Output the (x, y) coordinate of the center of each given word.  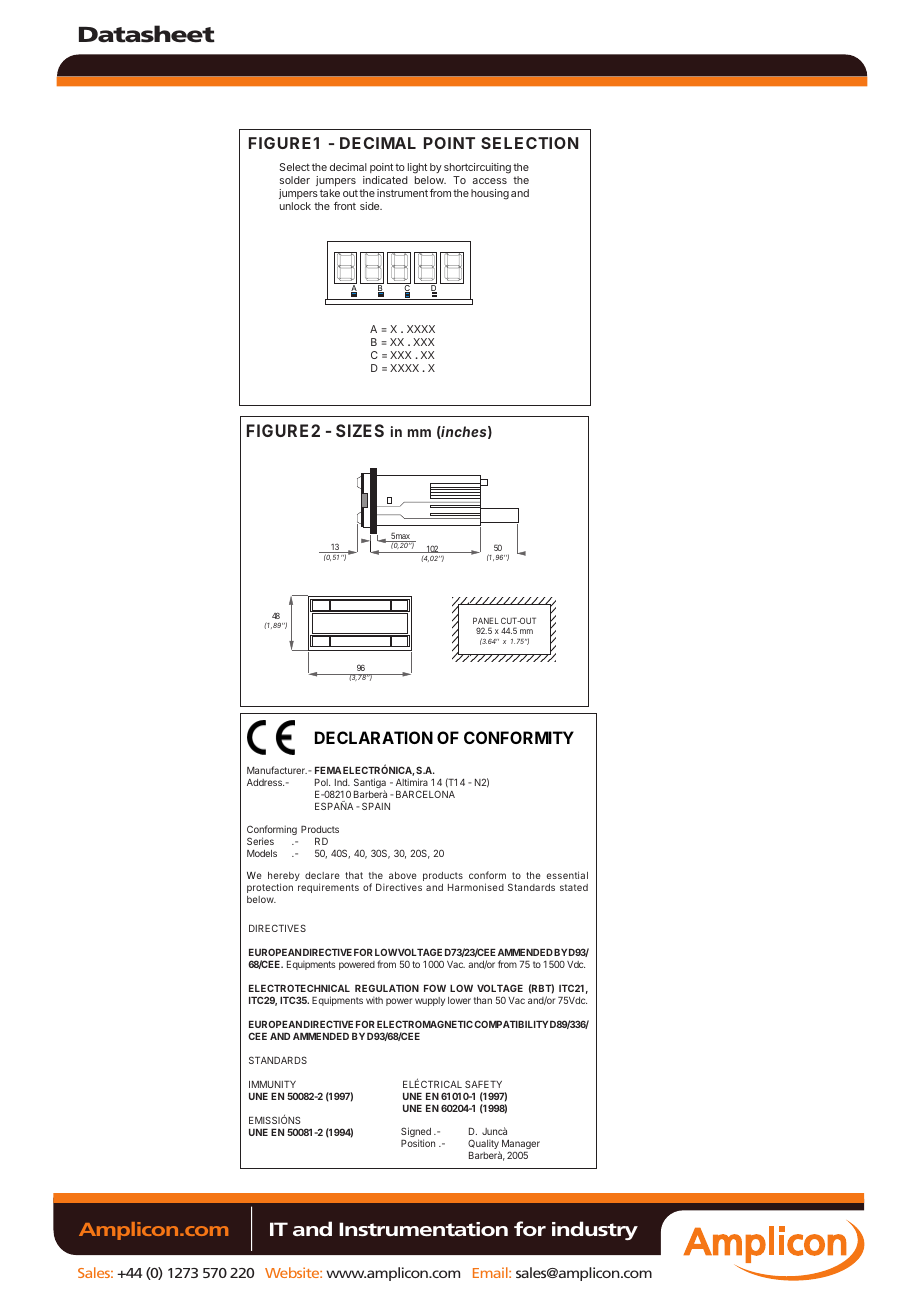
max (403, 538)
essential (567, 875)
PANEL (486, 620)
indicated (385, 180)
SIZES (360, 430)
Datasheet (147, 34)
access (489, 181)
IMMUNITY (272, 1084)
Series (260, 841)
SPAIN (376, 806)
